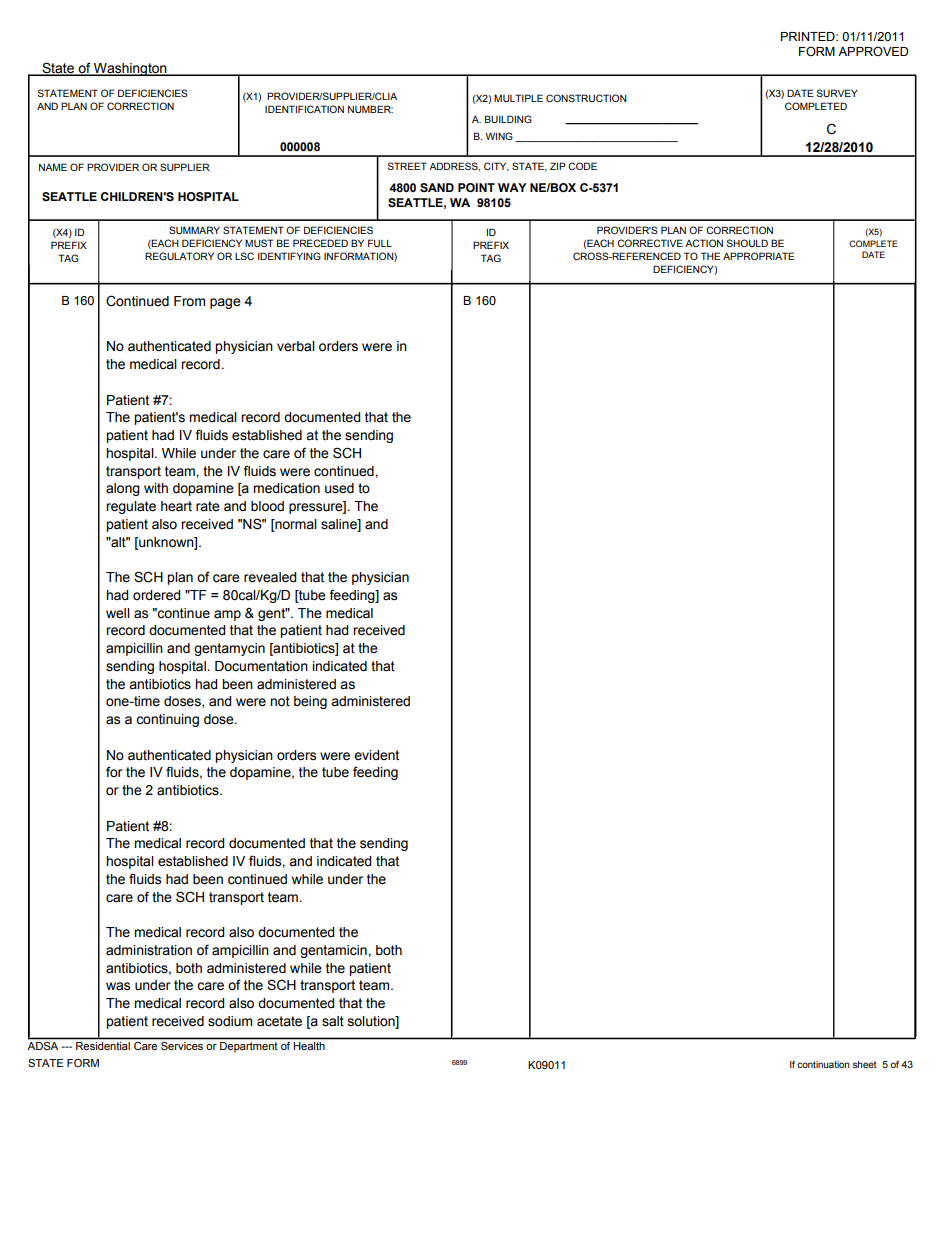  Describe the element at coordinates (310, 702) in the image. I see `being` at that location.
